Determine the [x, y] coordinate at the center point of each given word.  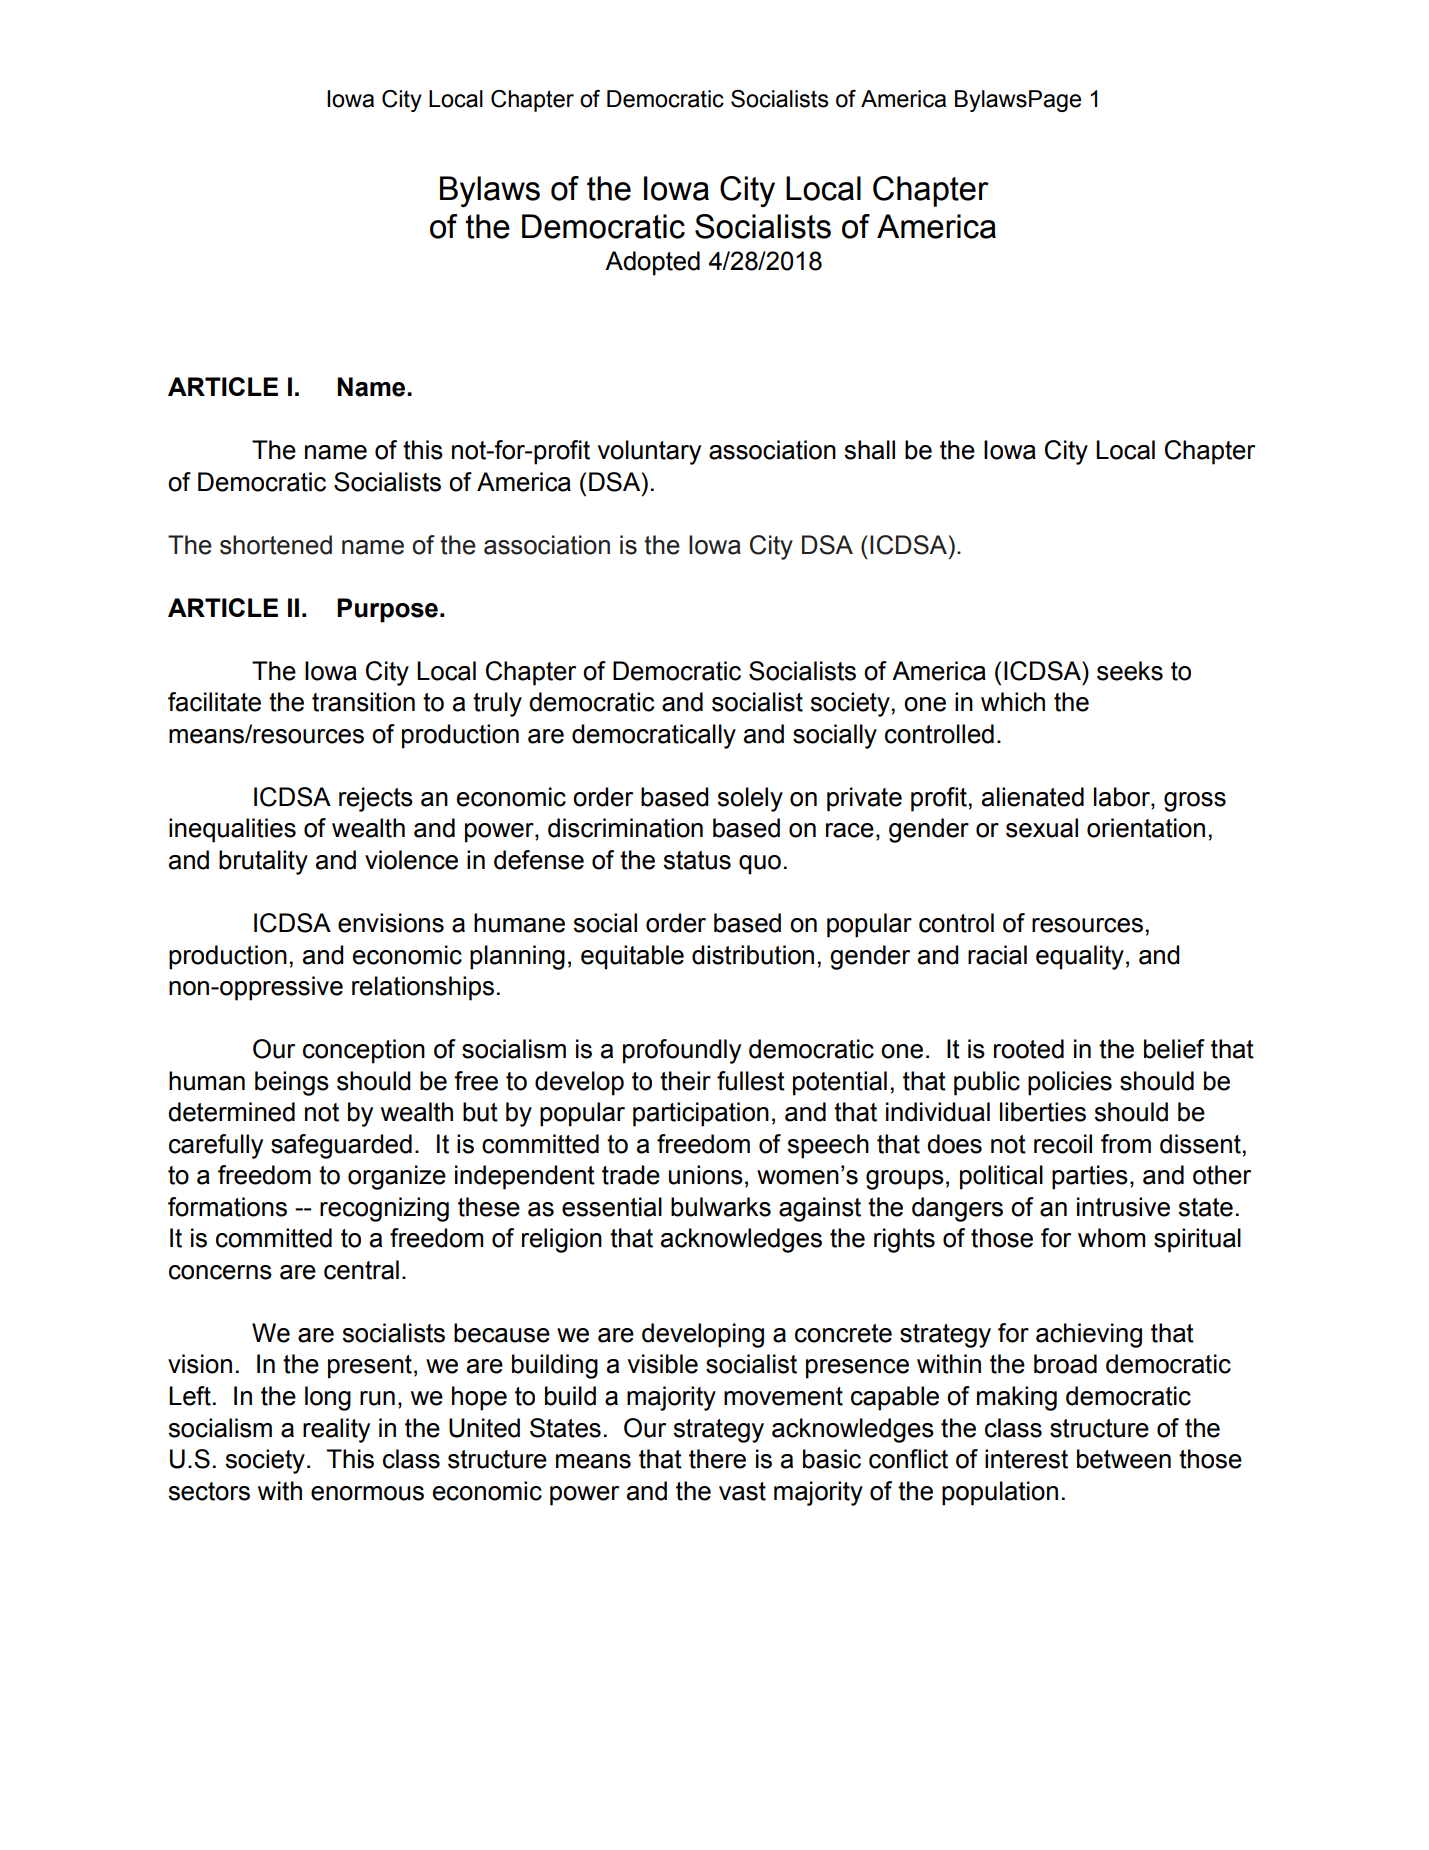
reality [336, 1430]
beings [292, 1083]
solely [750, 799]
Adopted [652, 263]
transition [363, 702]
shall [869, 450]
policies [1070, 1083]
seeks [1130, 671]
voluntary [649, 452]
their [685, 1081]
